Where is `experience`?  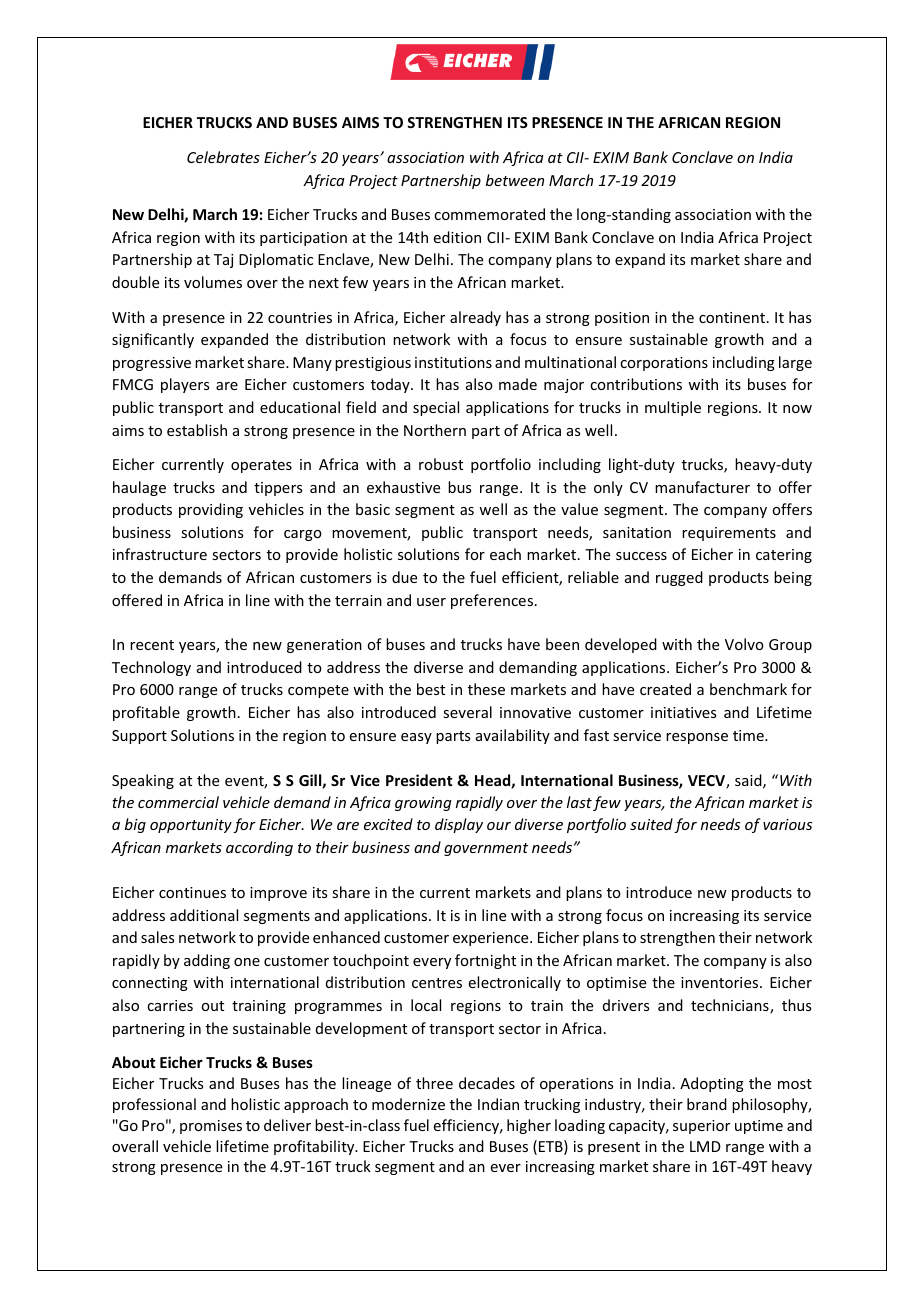
experience is located at coordinates (492, 939).
